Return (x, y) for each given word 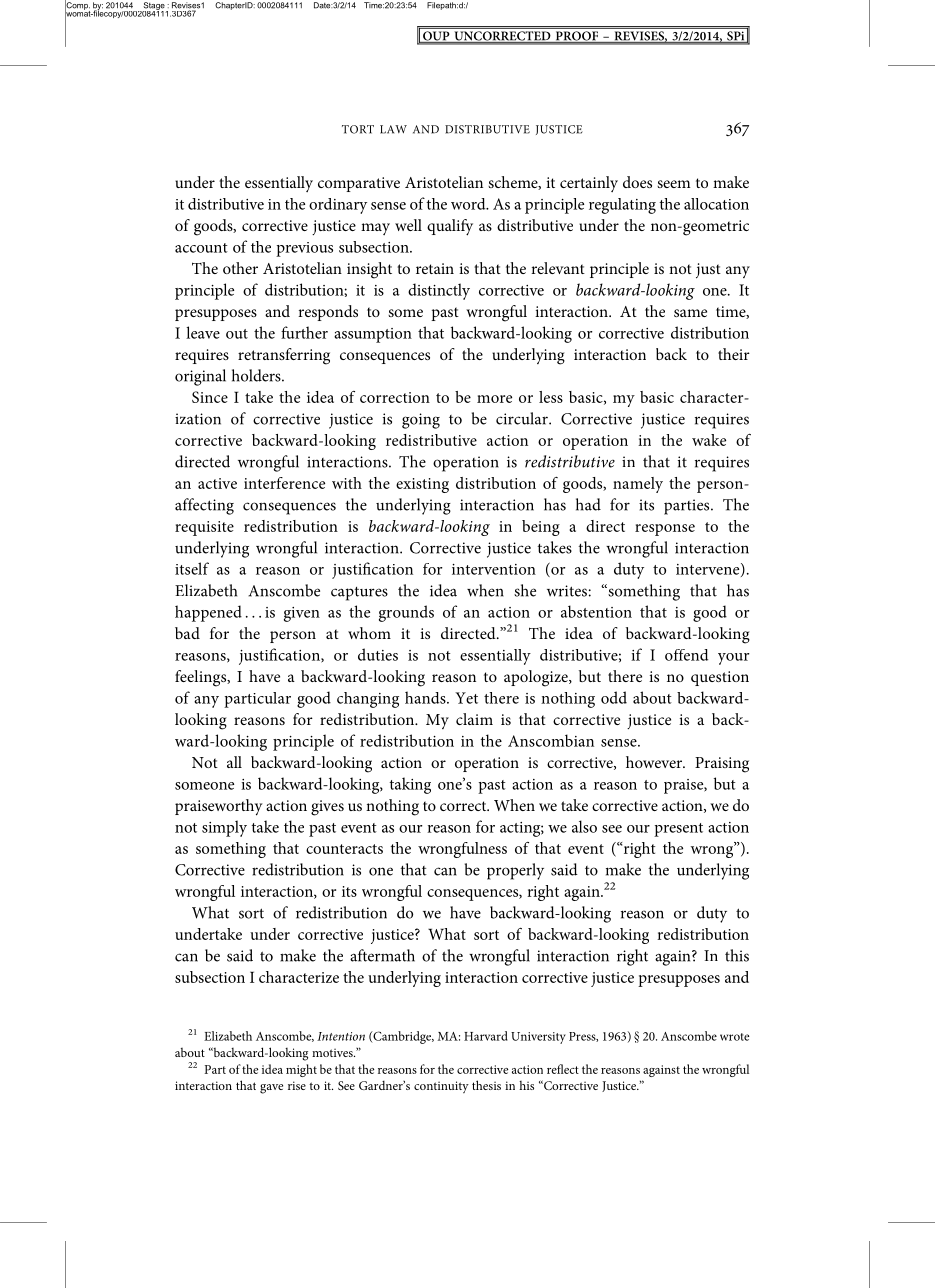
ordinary (338, 206)
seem (674, 184)
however (655, 762)
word (469, 204)
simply (224, 828)
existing (422, 485)
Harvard (486, 1036)
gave (271, 1089)
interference (284, 483)
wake (709, 440)
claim (474, 719)
